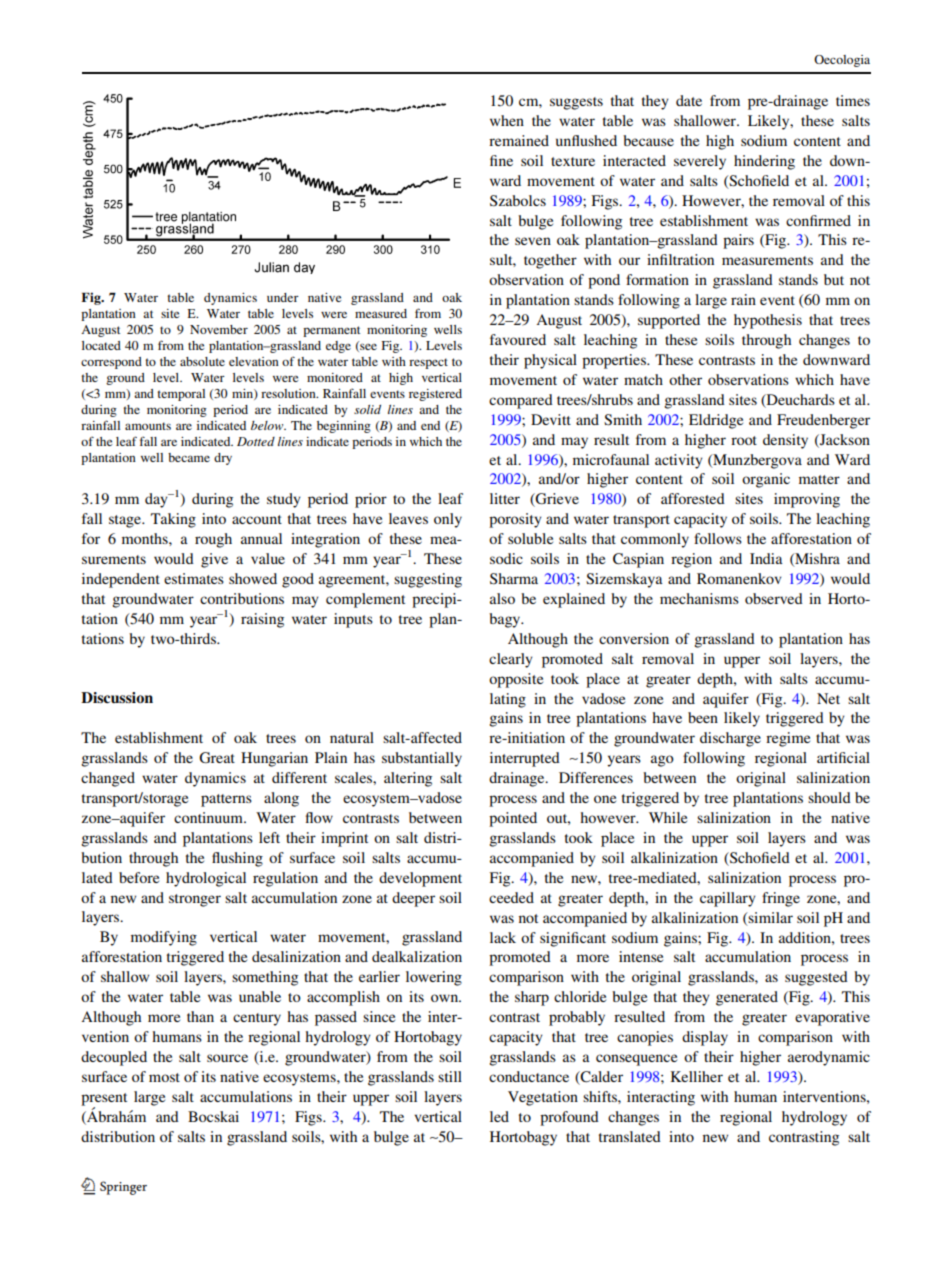 This document has height=1265, width=952. Describe the element at coordinates (450, 1076) in the document. I see `still` at that location.
